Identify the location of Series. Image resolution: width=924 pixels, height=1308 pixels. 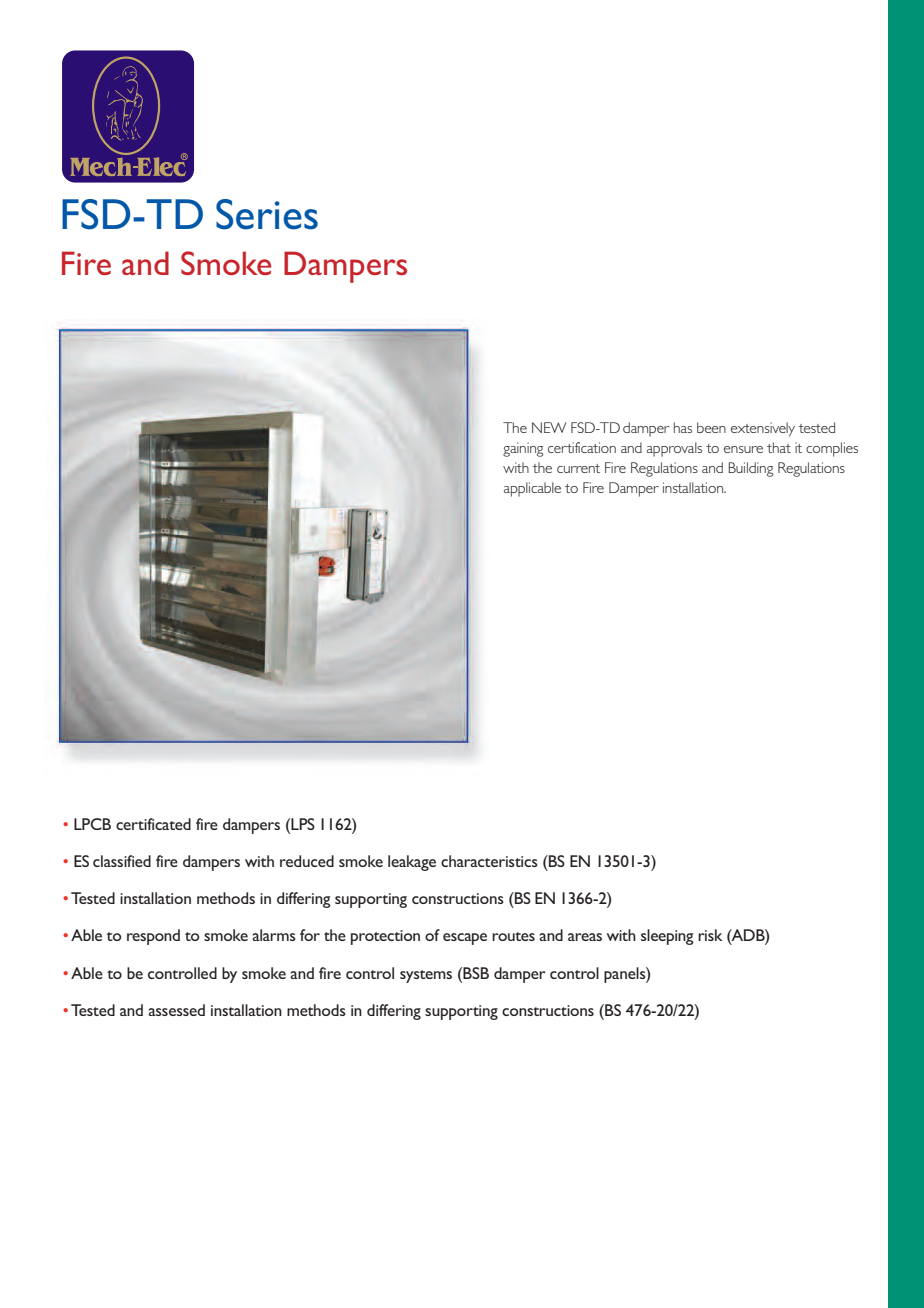
(267, 214).
